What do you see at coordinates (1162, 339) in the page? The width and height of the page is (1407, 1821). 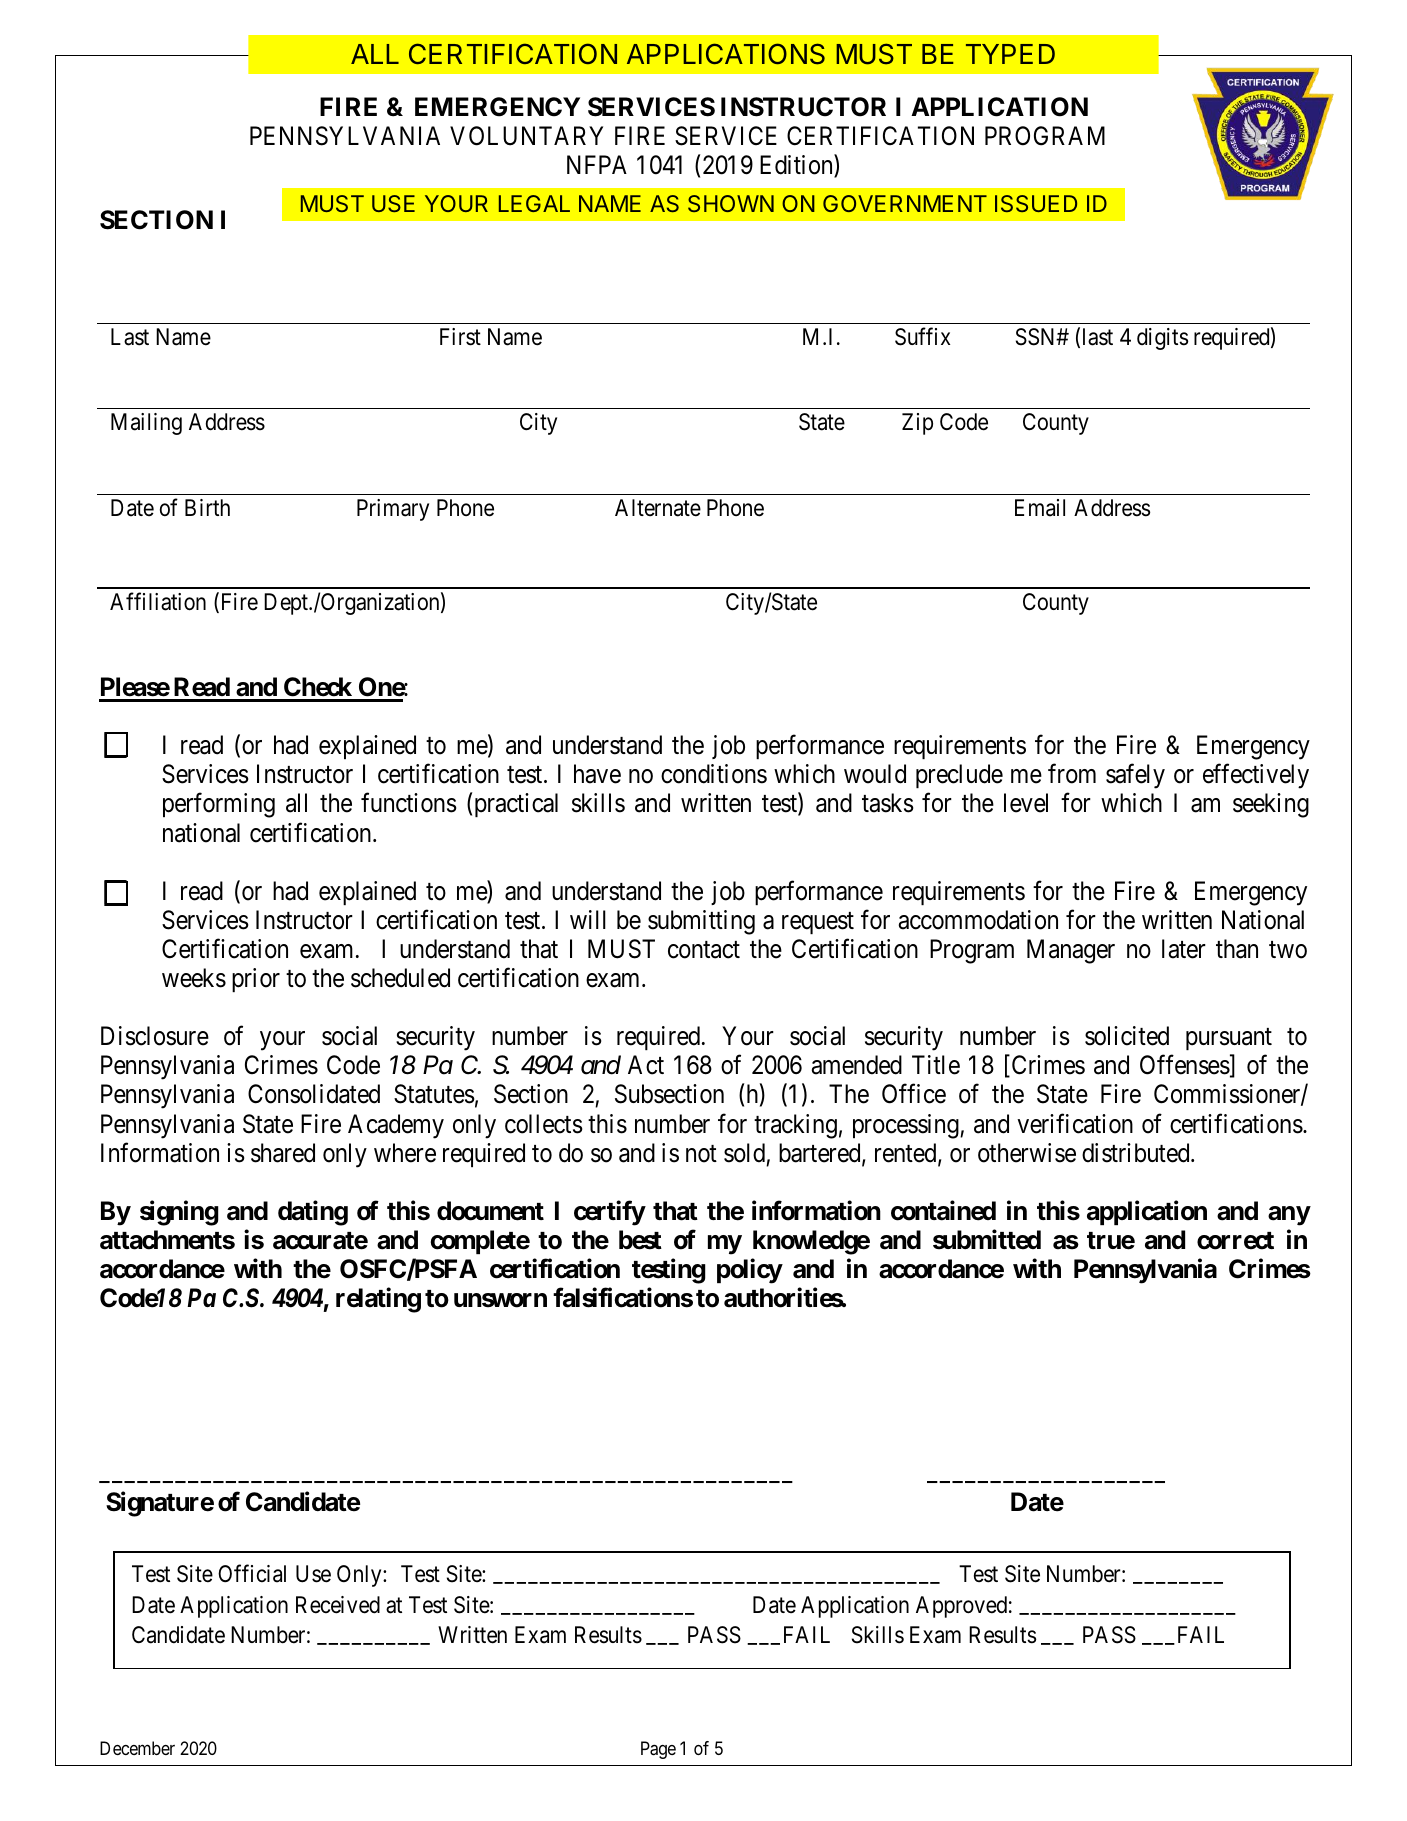 I see `digits` at bounding box center [1162, 339].
